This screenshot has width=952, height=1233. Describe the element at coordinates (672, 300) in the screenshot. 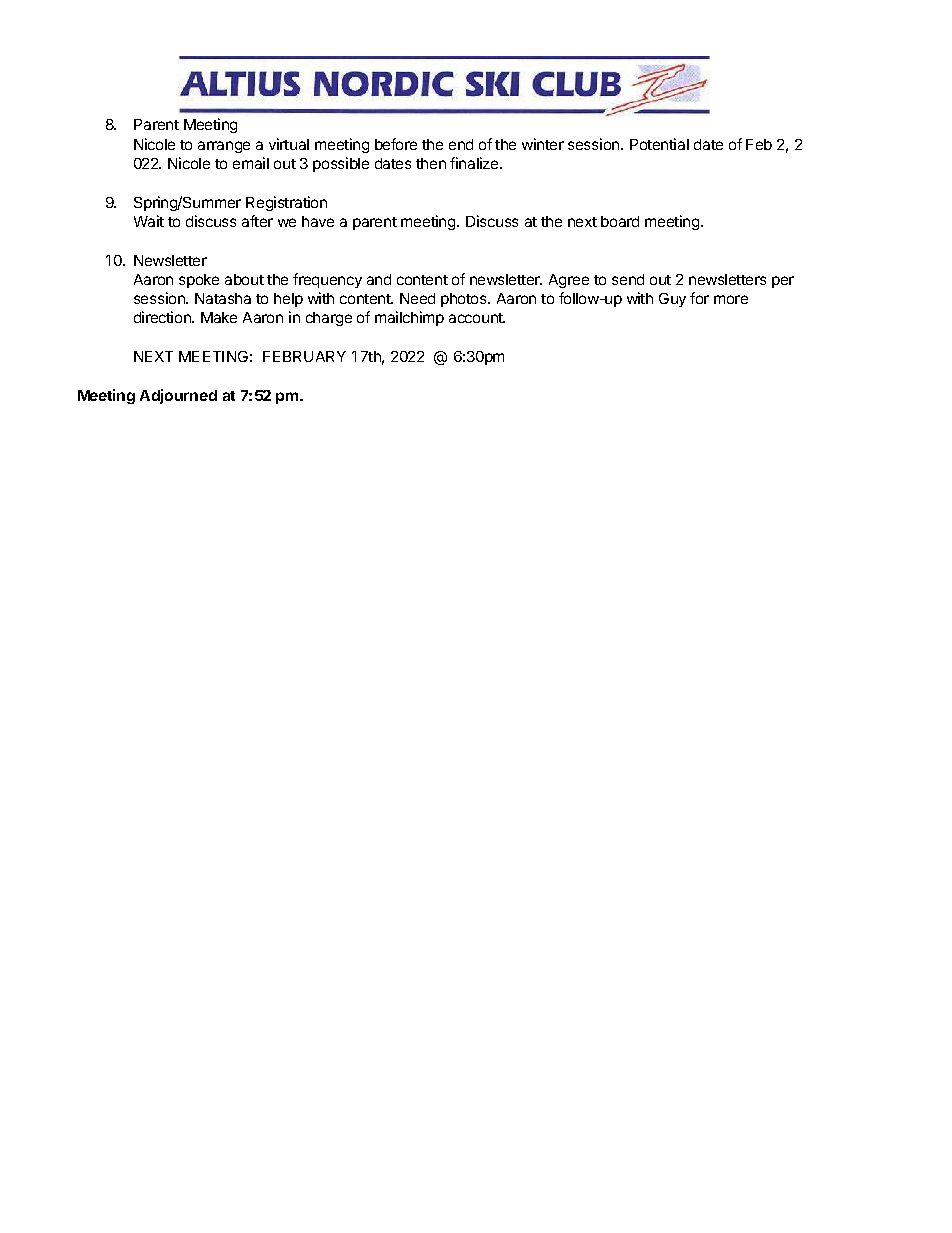

I see `Guy` at that location.
